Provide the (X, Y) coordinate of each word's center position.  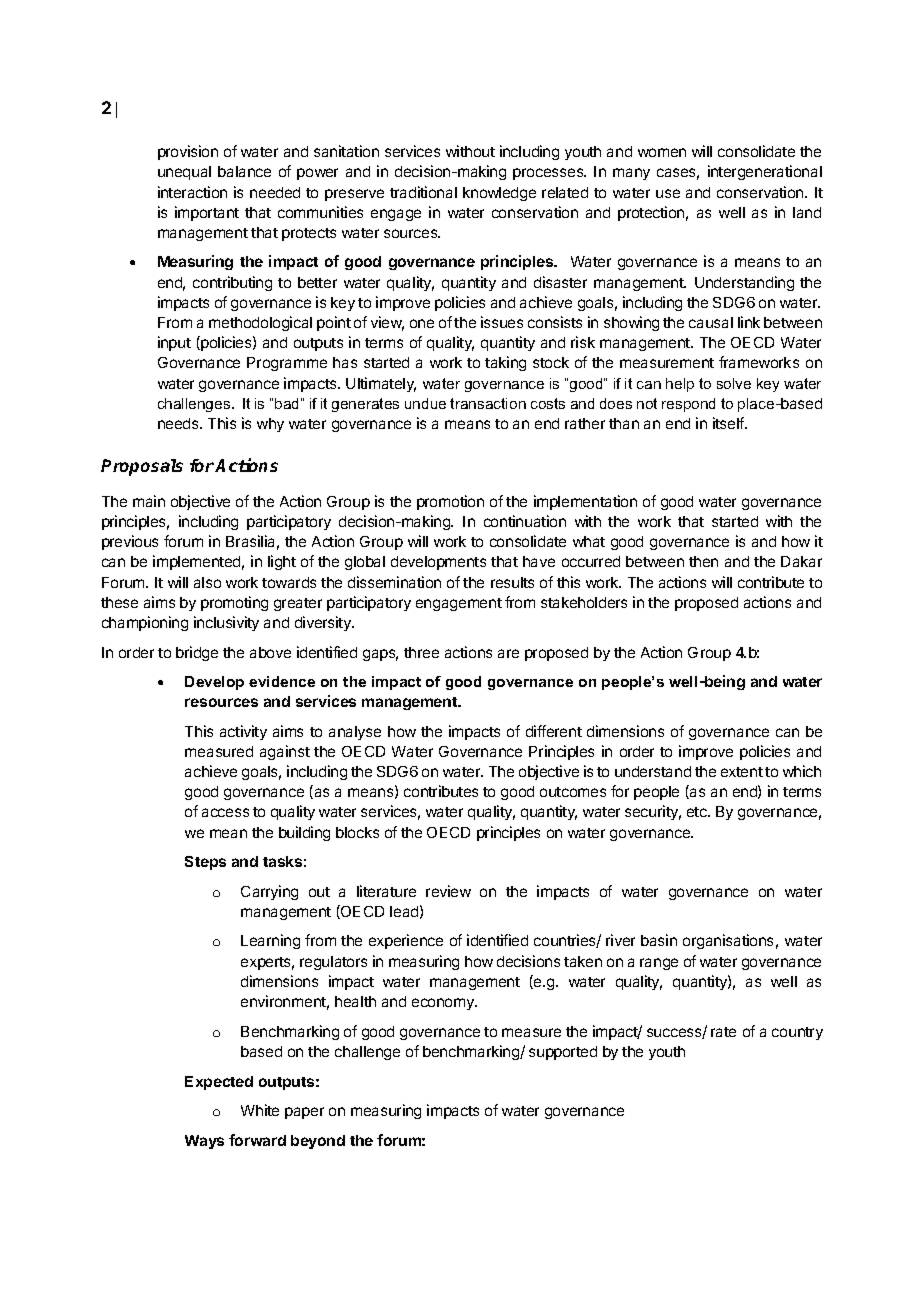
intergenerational (765, 172)
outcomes (573, 792)
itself (729, 423)
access (225, 812)
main (149, 501)
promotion (450, 502)
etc (698, 812)
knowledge (499, 194)
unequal (184, 173)
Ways (204, 1142)
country (797, 1033)
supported (563, 1053)
